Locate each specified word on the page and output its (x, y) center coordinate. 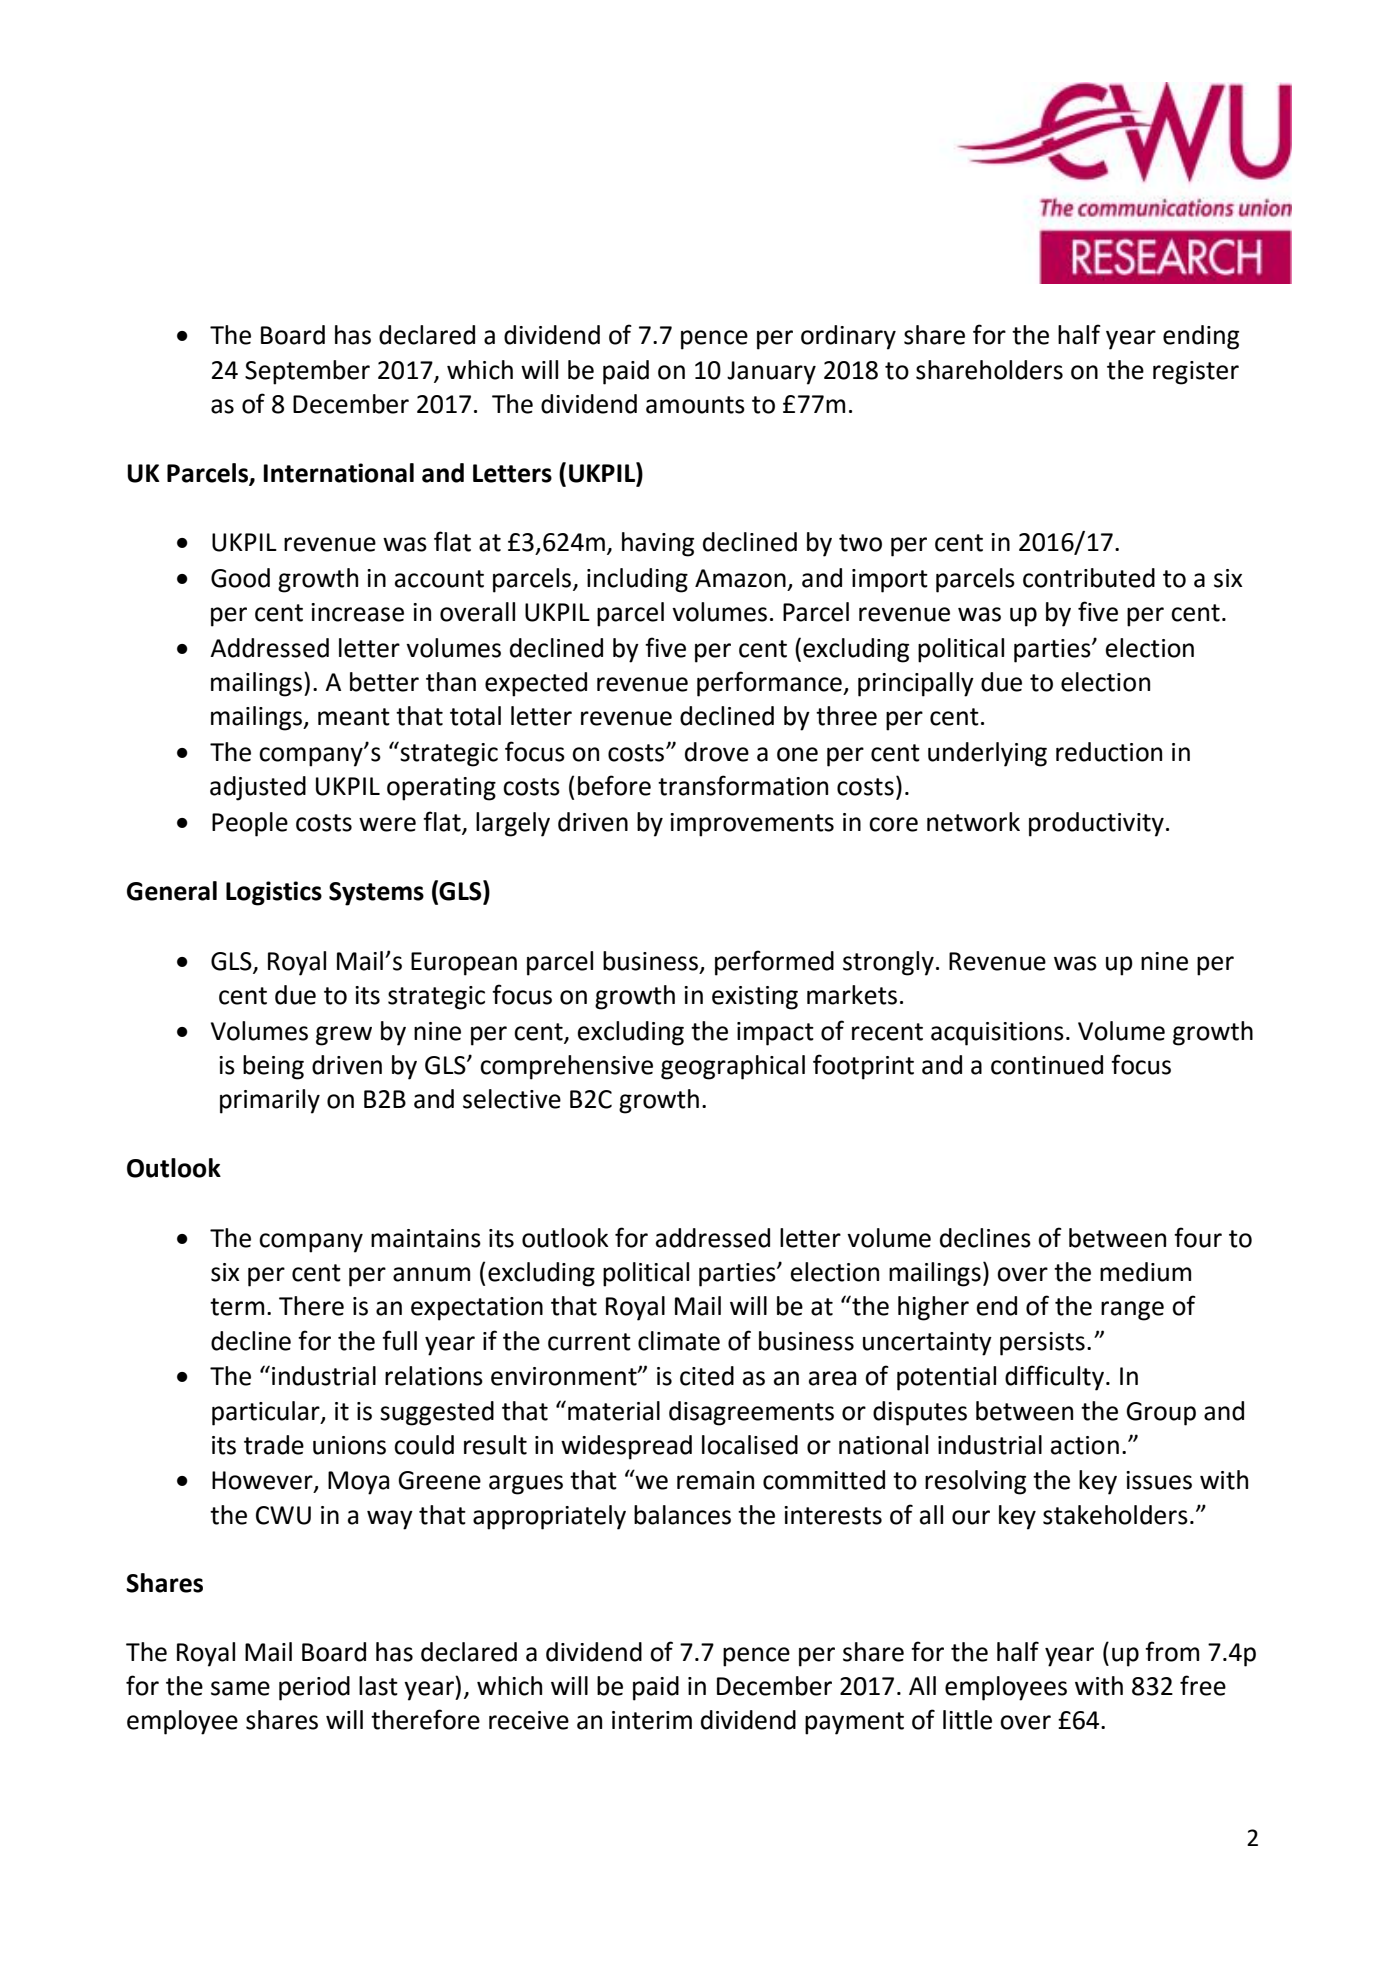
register (1196, 373)
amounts (695, 405)
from (1172, 1651)
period (314, 1688)
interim (652, 1720)
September (307, 372)
